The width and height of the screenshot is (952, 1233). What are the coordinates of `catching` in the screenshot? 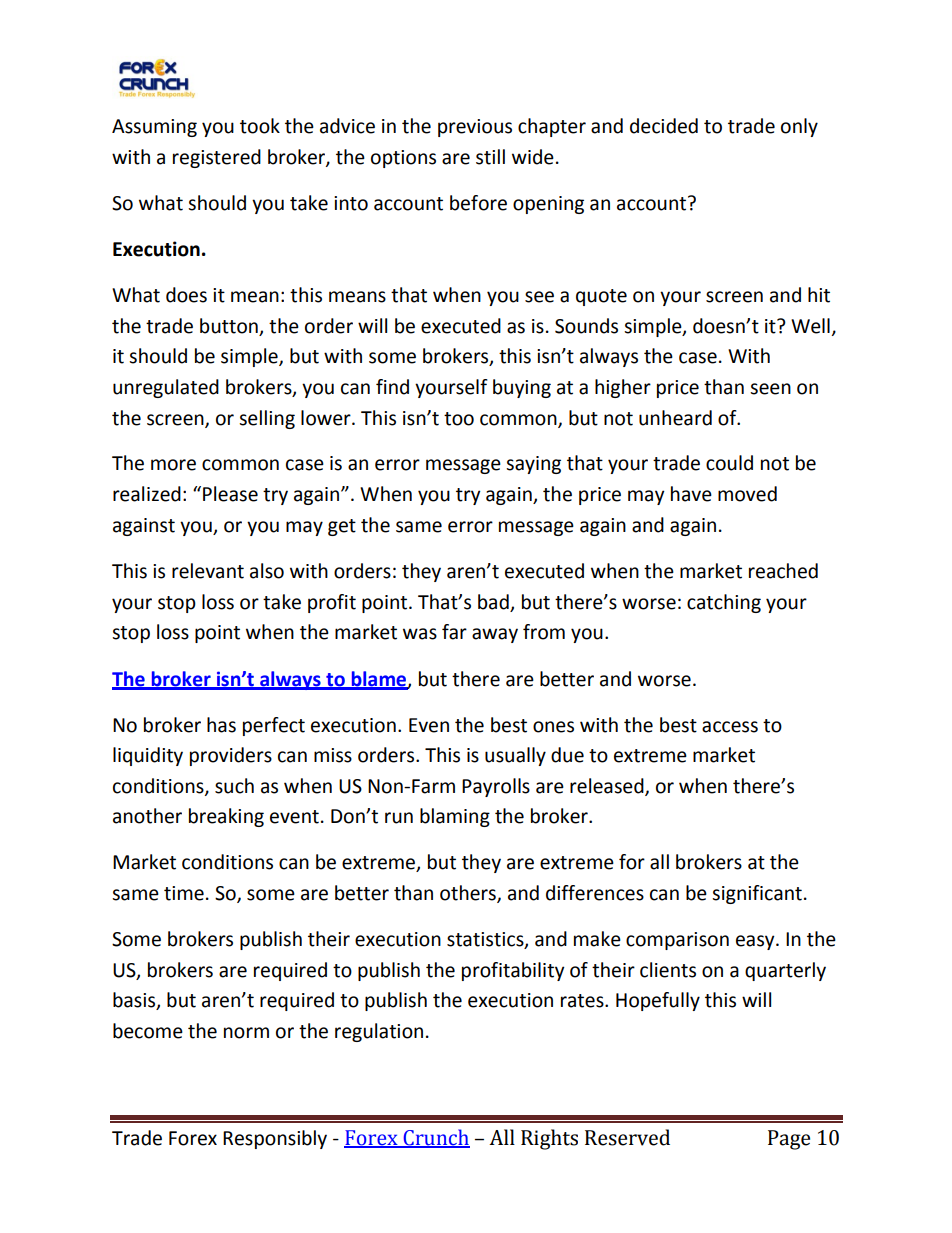 It's located at (724, 603).
